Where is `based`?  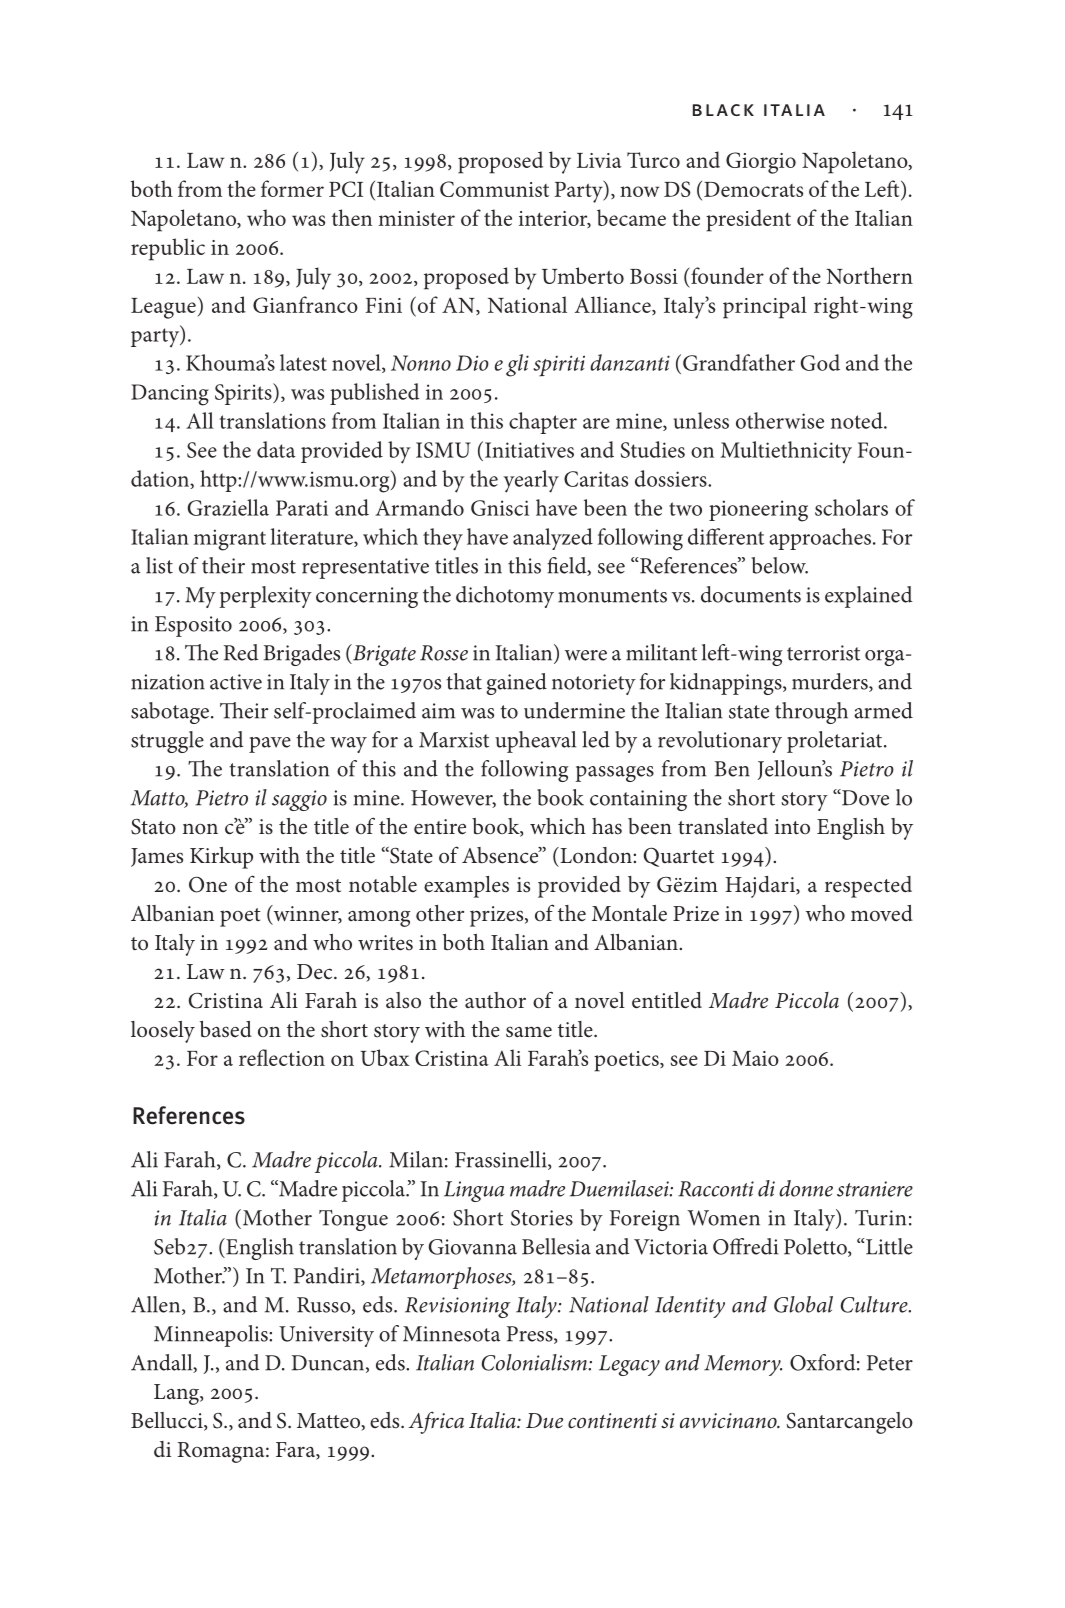
based is located at coordinates (226, 1029).
